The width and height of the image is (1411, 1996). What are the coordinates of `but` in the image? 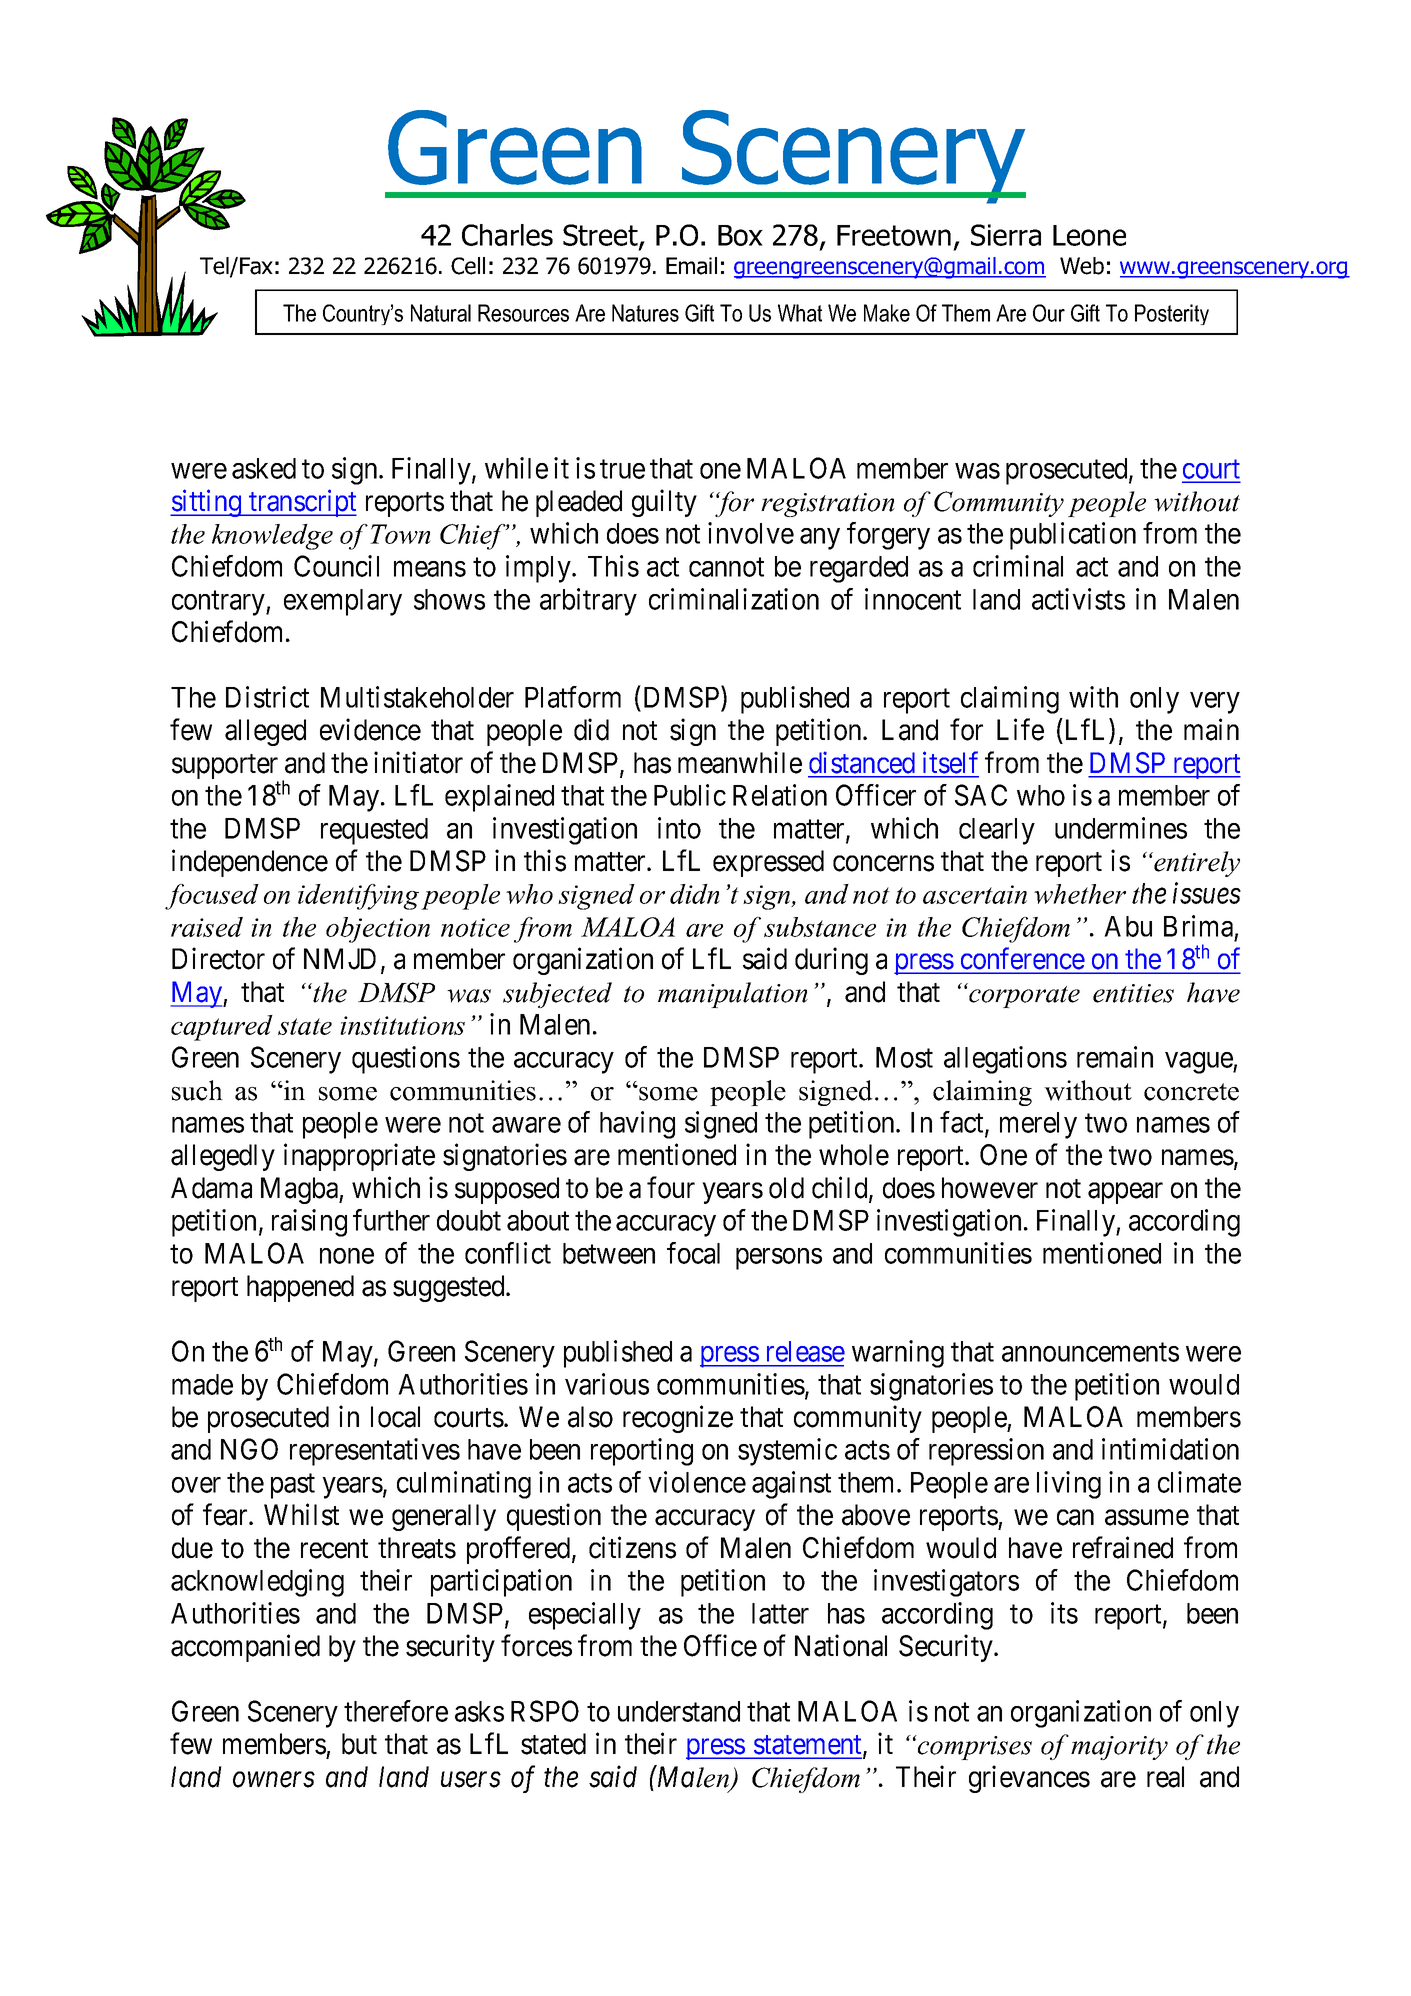 It's located at (359, 1744).
